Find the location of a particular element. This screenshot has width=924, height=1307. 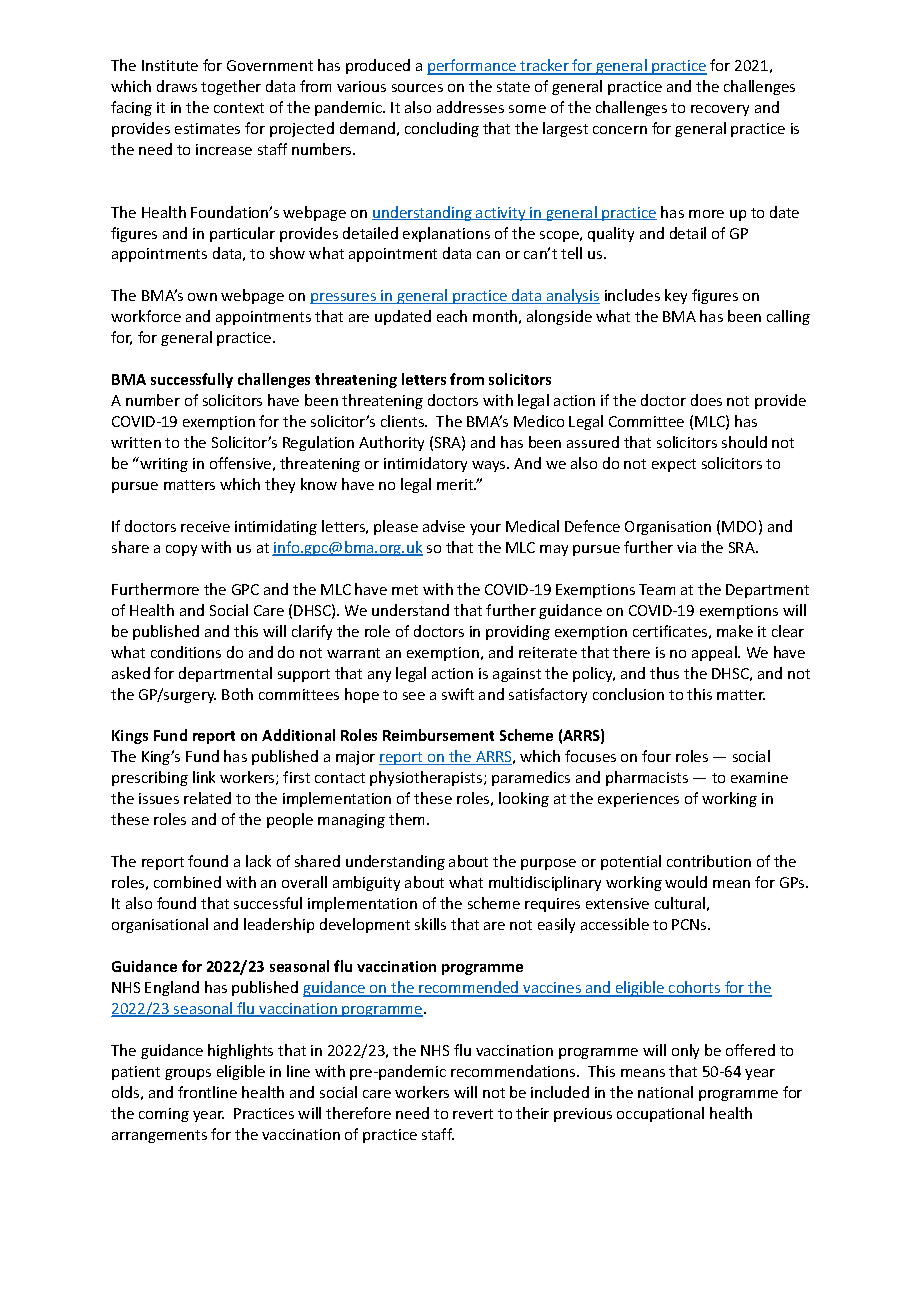

recovery is located at coordinates (720, 110).
